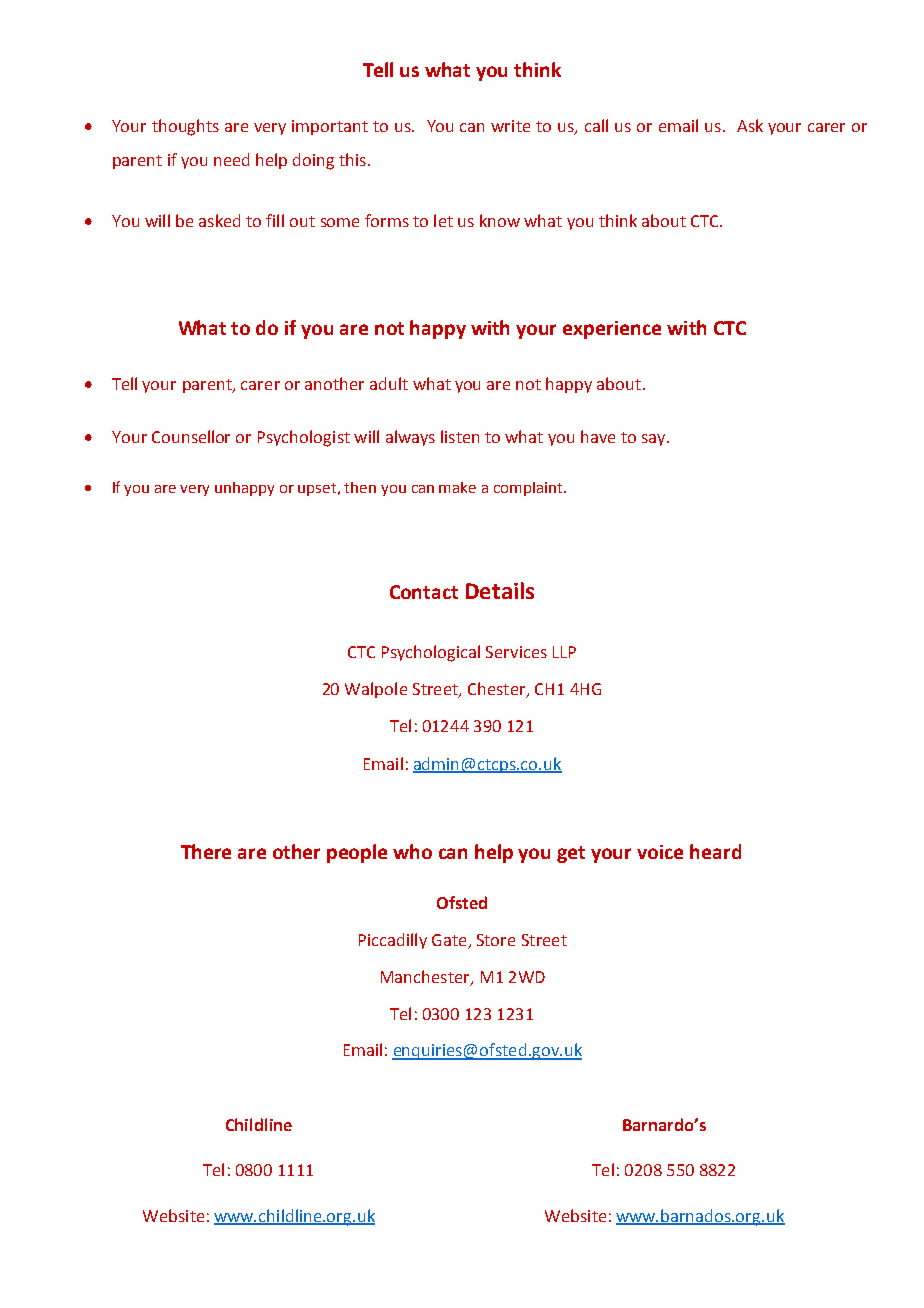  What do you see at coordinates (376, 690) in the screenshot?
I see `Walpole` at bounding box center [376, 690].
